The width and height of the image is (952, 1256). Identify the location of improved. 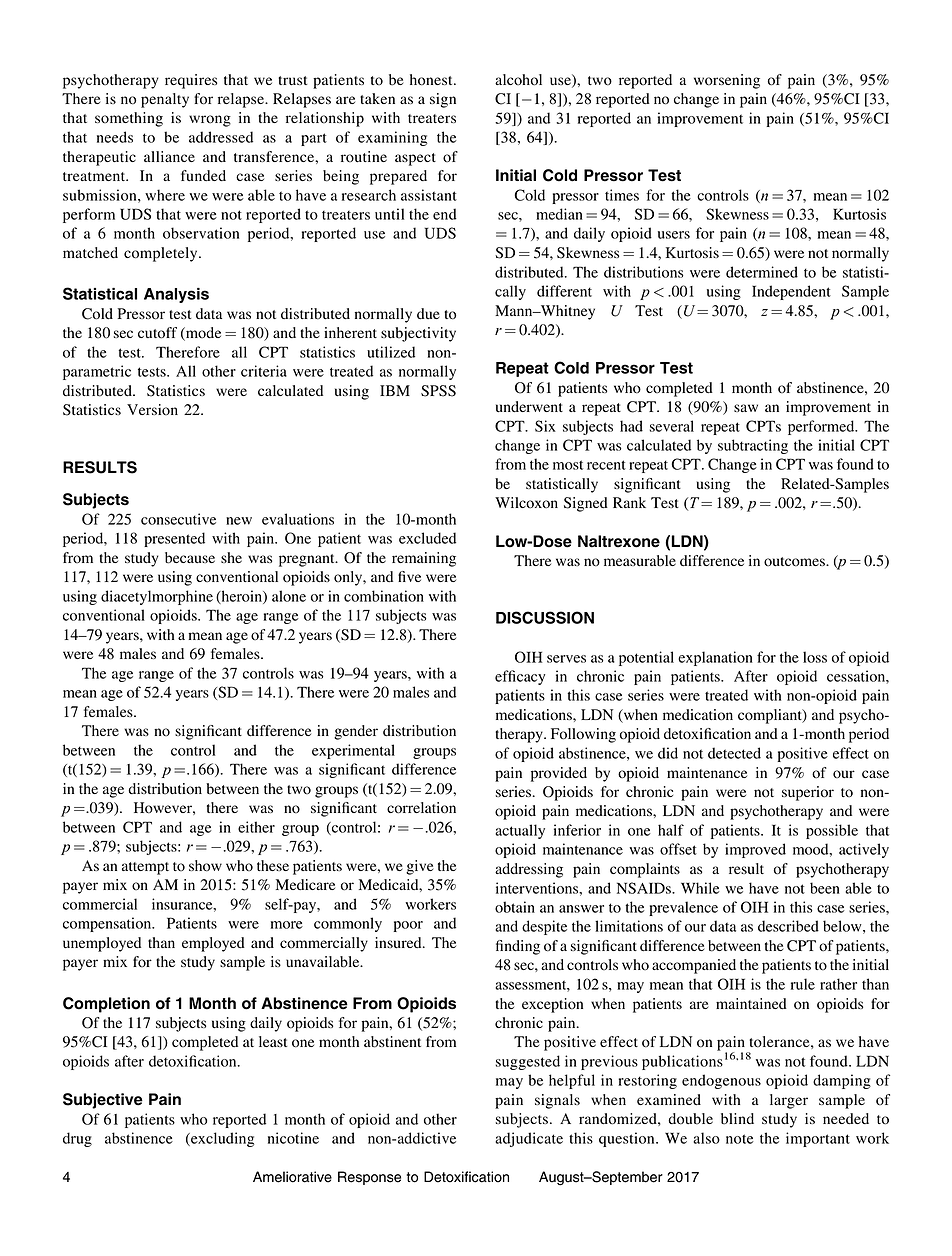
(755, 850).
